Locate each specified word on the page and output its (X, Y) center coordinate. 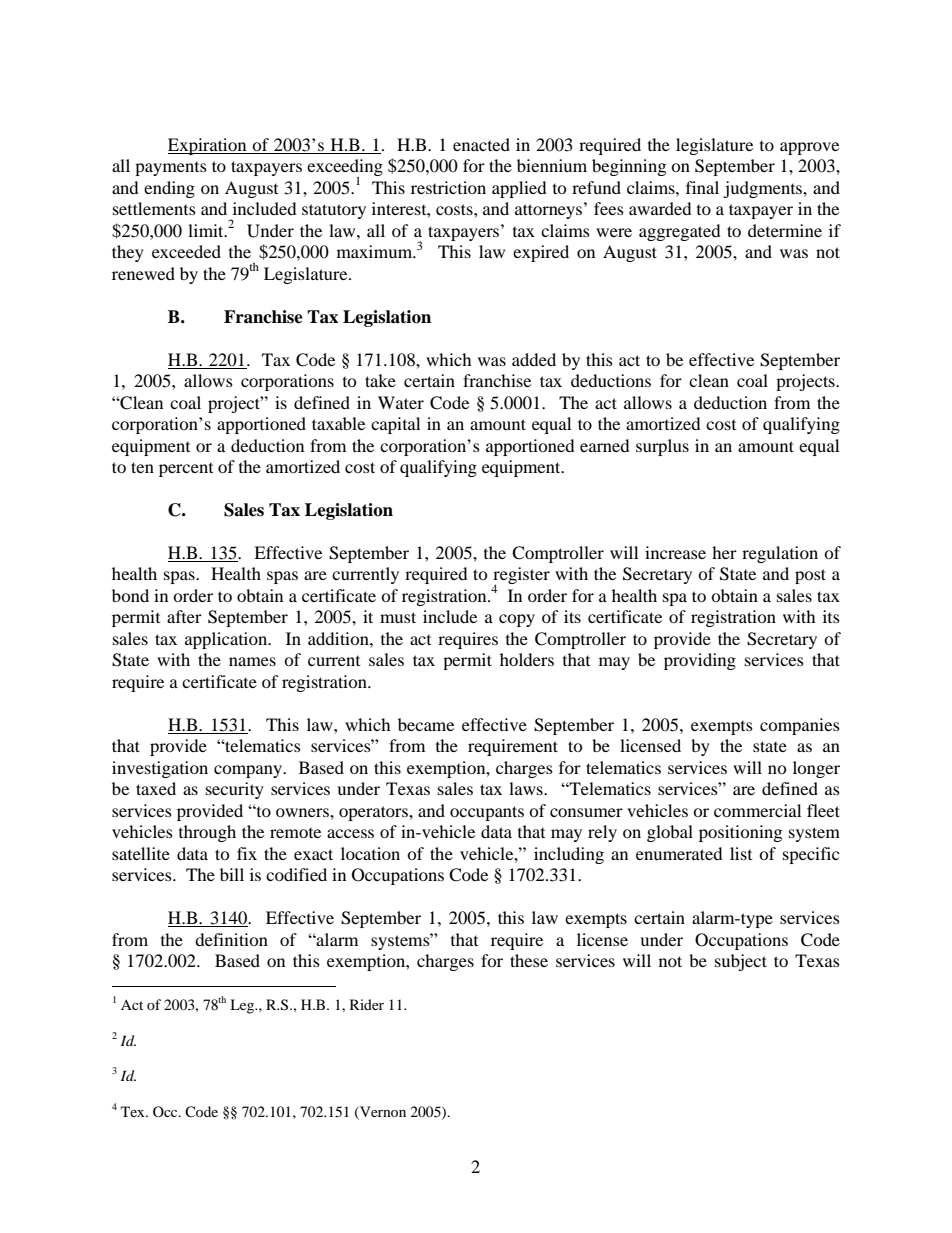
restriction (448, 187)
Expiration (208, 146)
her (724, 552)
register (521, 577)
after (184, 616)
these (529, 960)
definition (231, 939)
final (702, 187)
